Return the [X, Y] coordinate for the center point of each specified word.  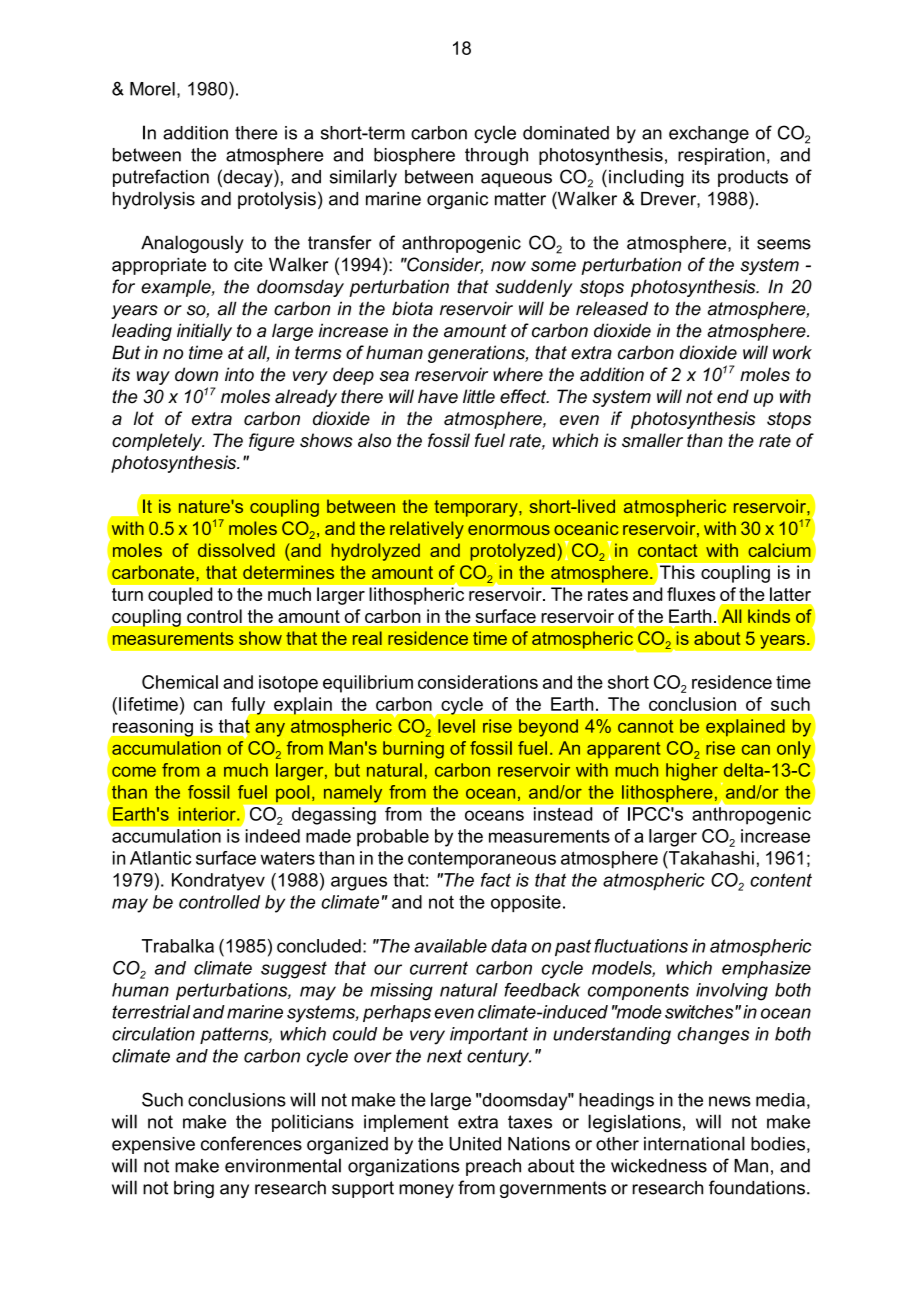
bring [194, 1189]
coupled [180, 596]
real [367, 638]
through [496, 156]
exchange [709, 134]
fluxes [691, 594]
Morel [152, 89]
